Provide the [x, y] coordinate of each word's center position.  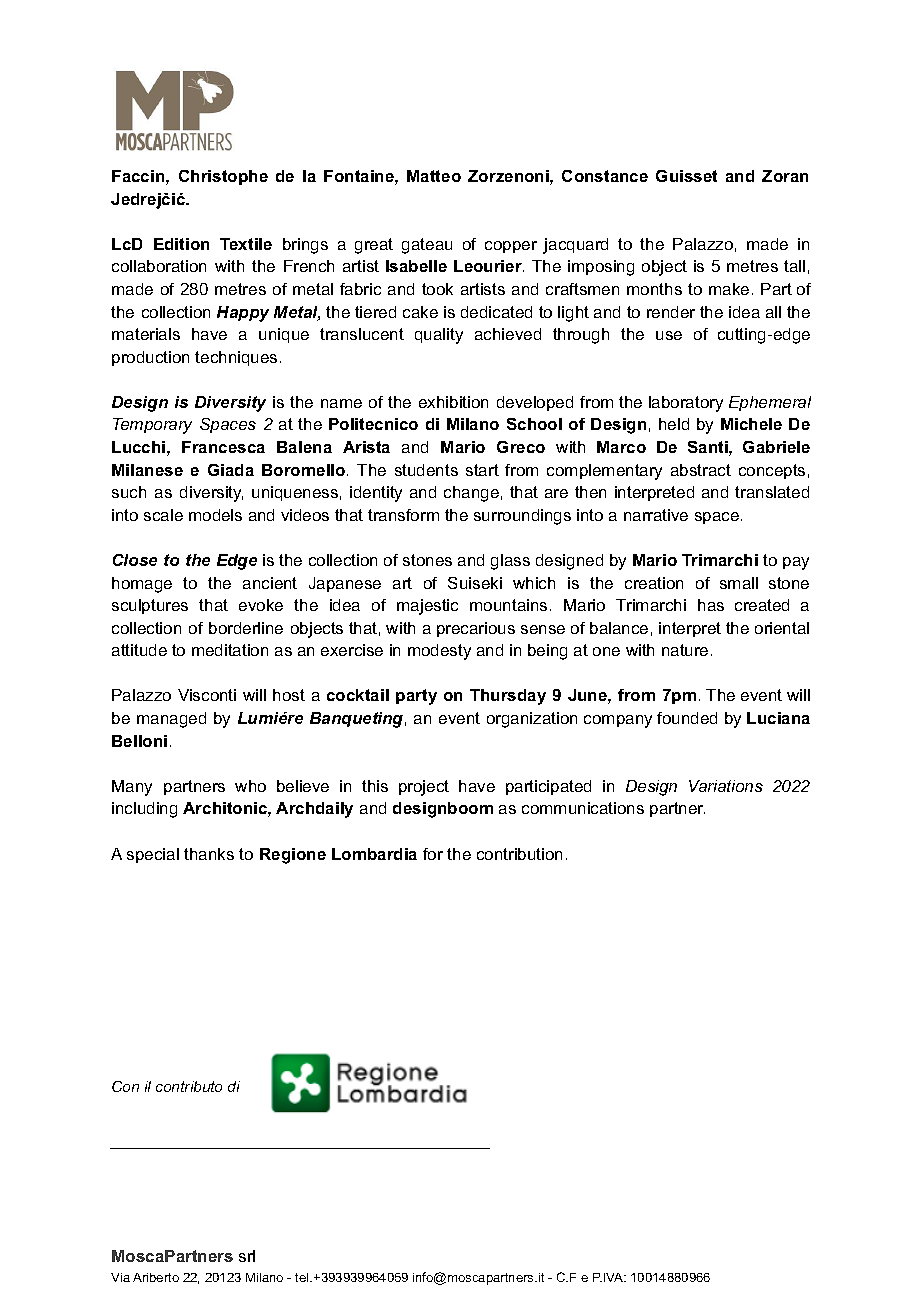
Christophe [223, 177]
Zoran [785, 176]
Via [120, 1277]
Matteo [434, 176]
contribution [519, 854]
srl [247, 1256]
